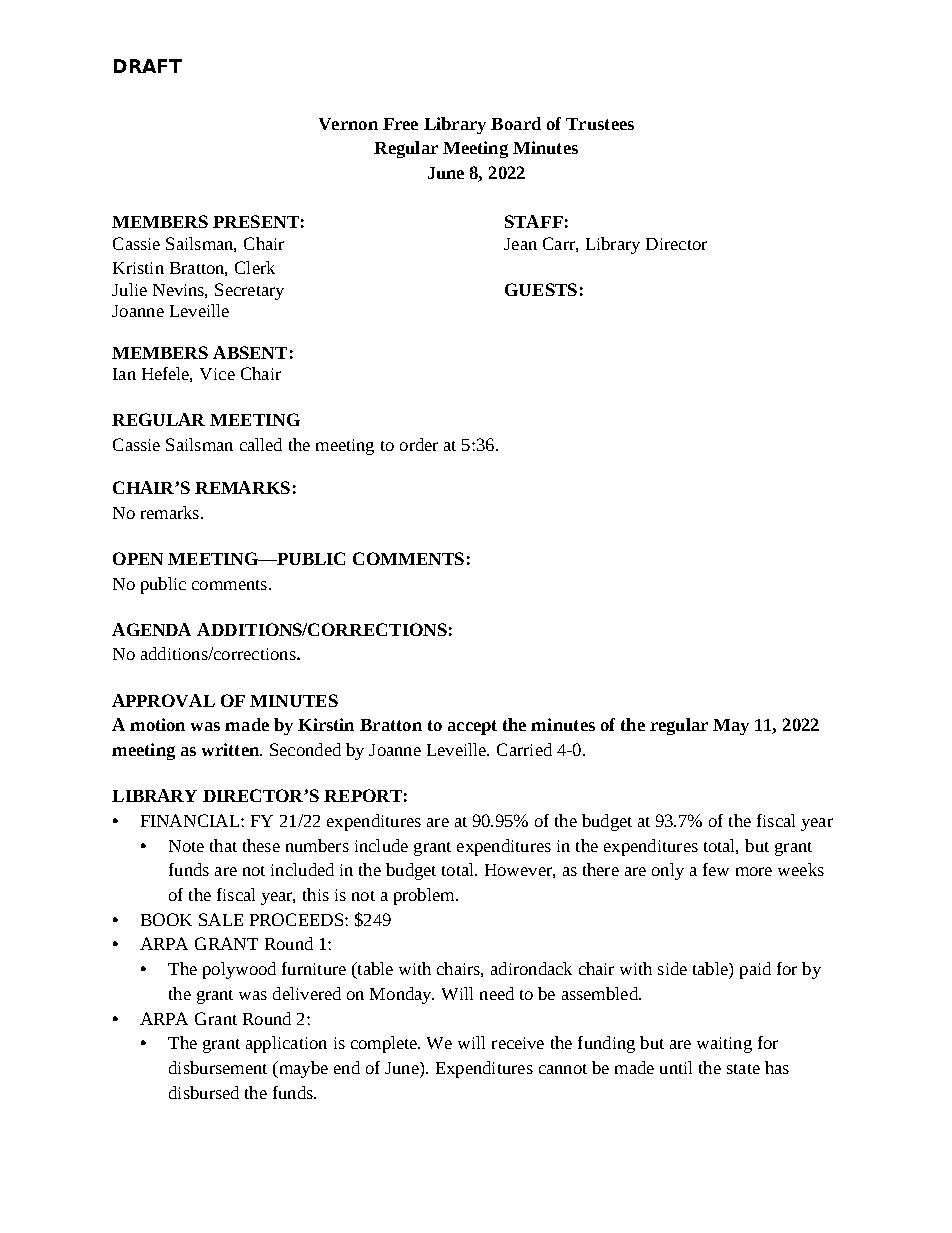  I want to click on DRAFT, so click(148, 66).
